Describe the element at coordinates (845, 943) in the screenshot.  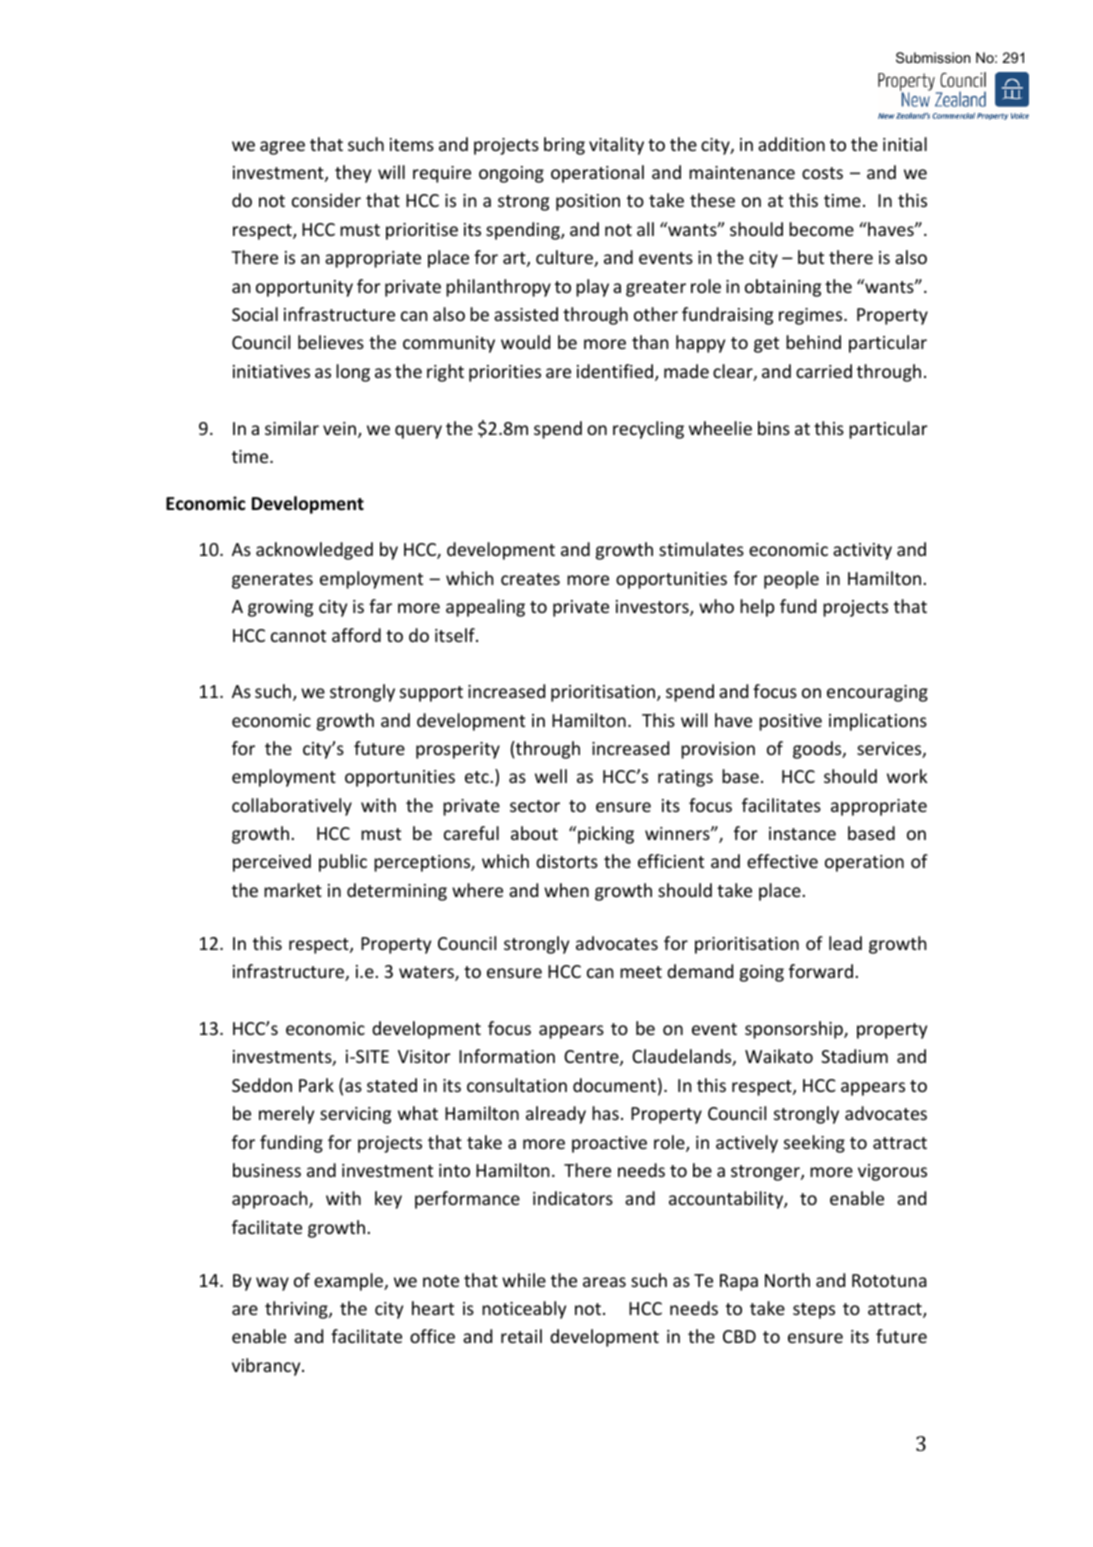
I see `lead` at that location.
